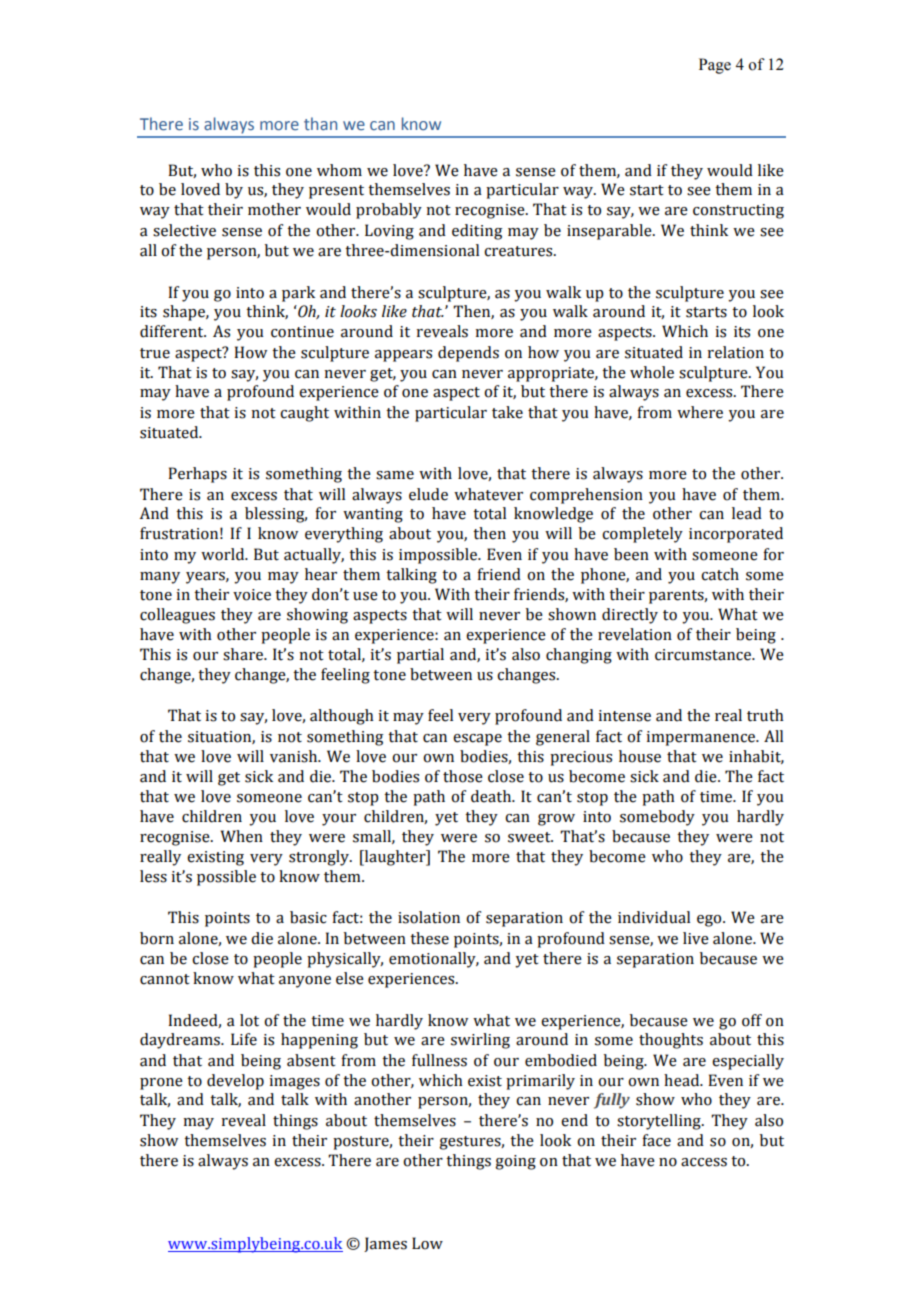  What do you see at coordinates (389, 211) in the document?
I see `probably` at bounding box center [389, 211].
